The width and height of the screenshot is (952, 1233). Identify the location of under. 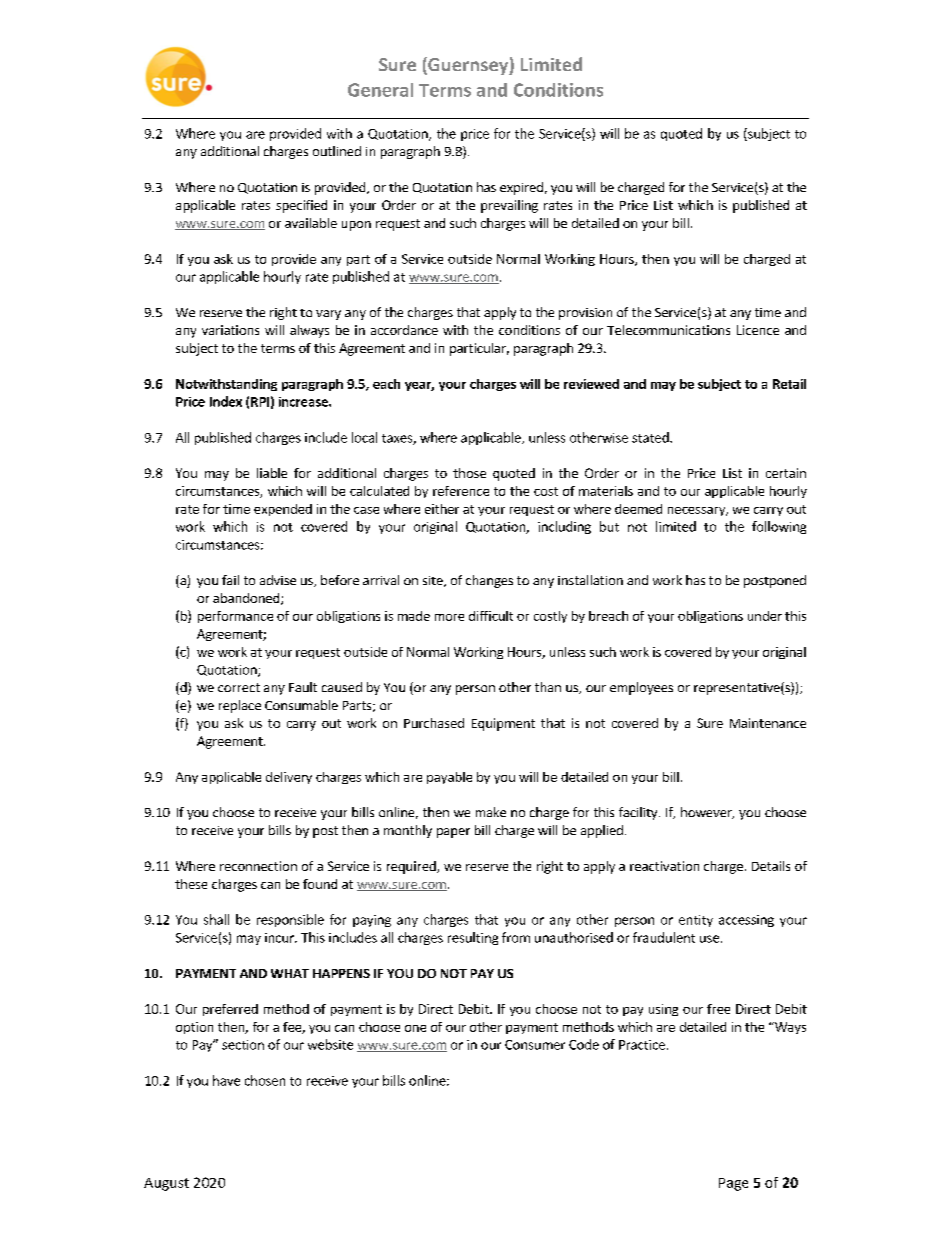
(765, 616).
